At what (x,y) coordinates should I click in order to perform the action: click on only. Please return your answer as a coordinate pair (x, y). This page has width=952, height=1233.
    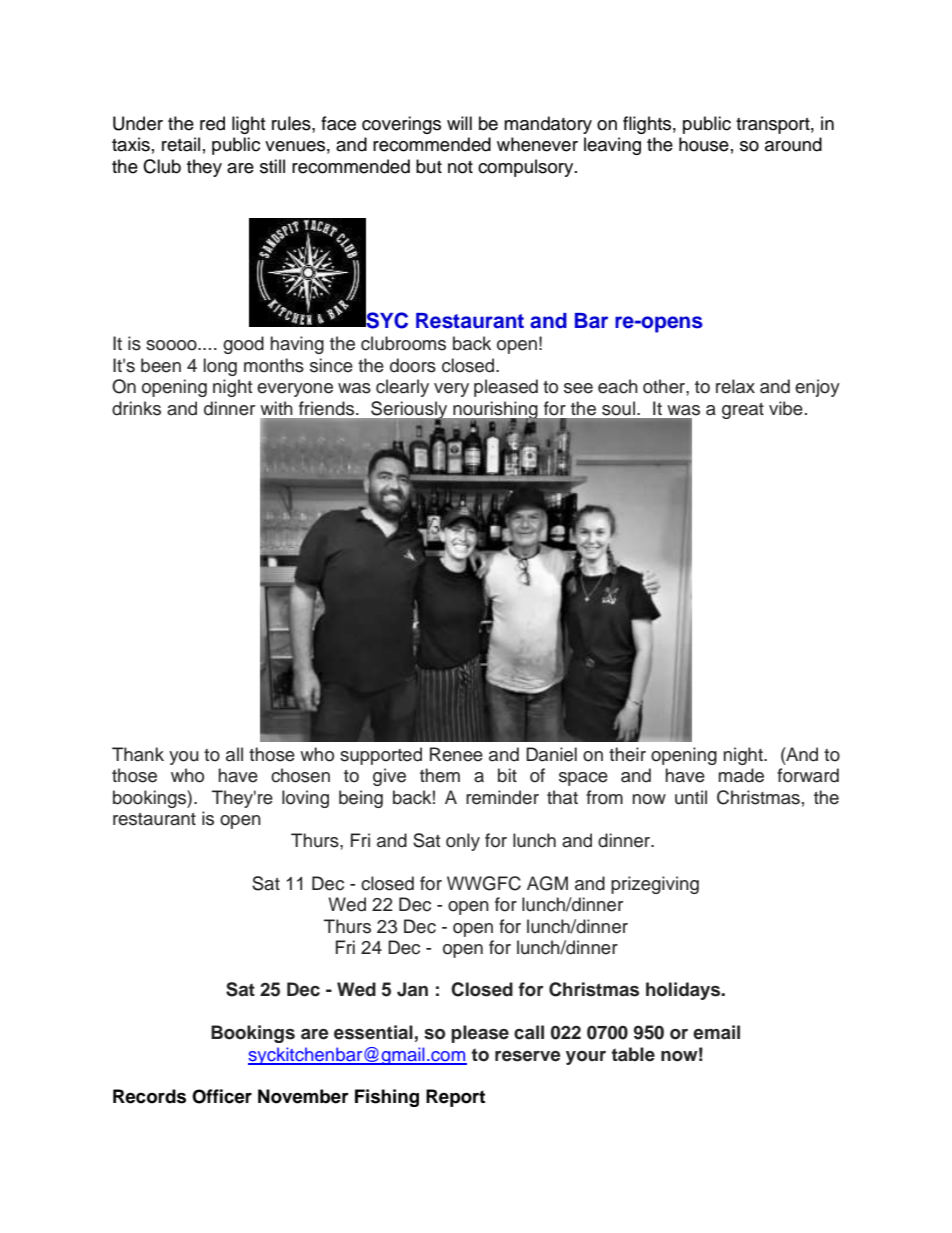
    Looking at the image, I should click on (463, 842).
